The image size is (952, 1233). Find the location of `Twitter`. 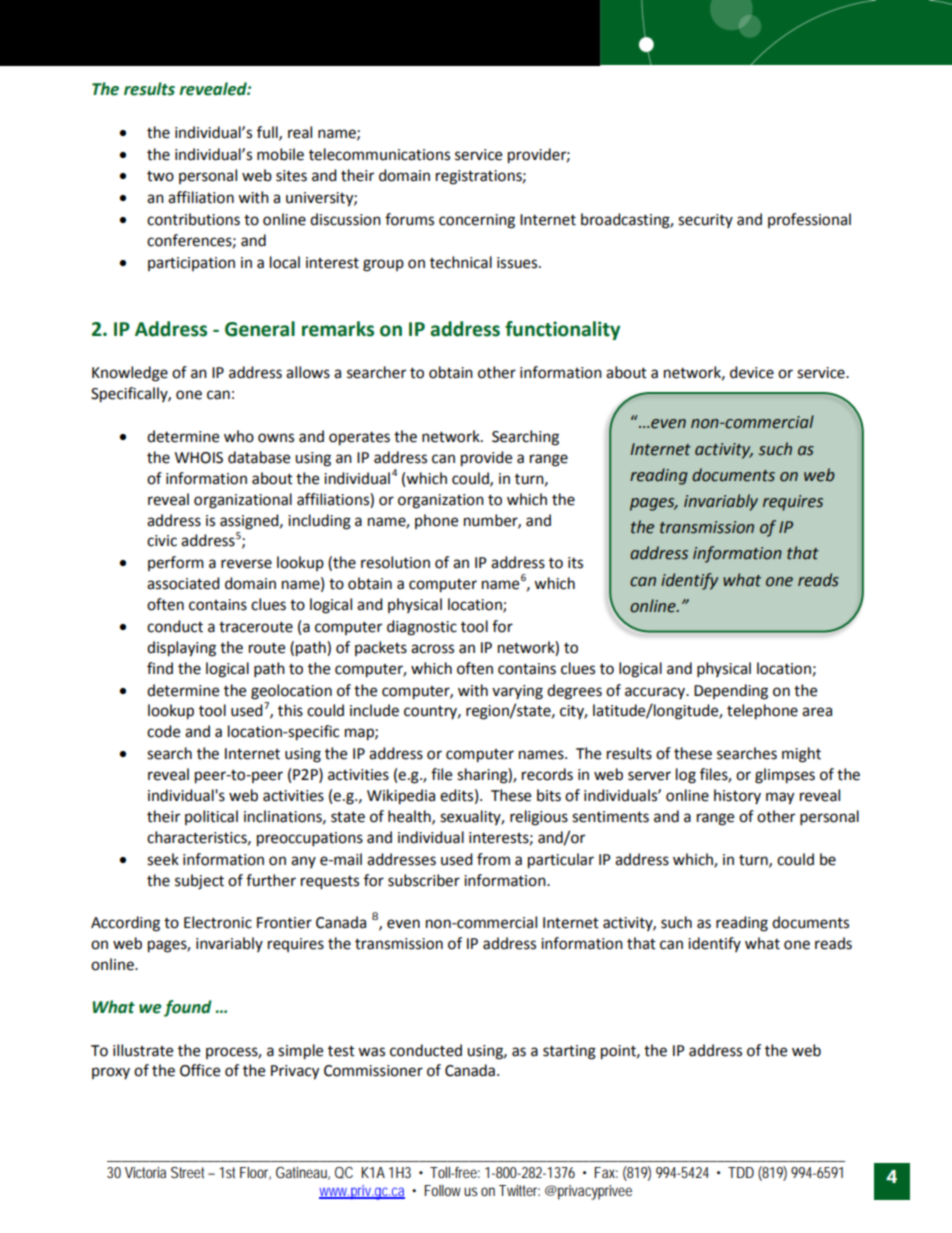

Twitter is located at coordinates (519, 1190).
